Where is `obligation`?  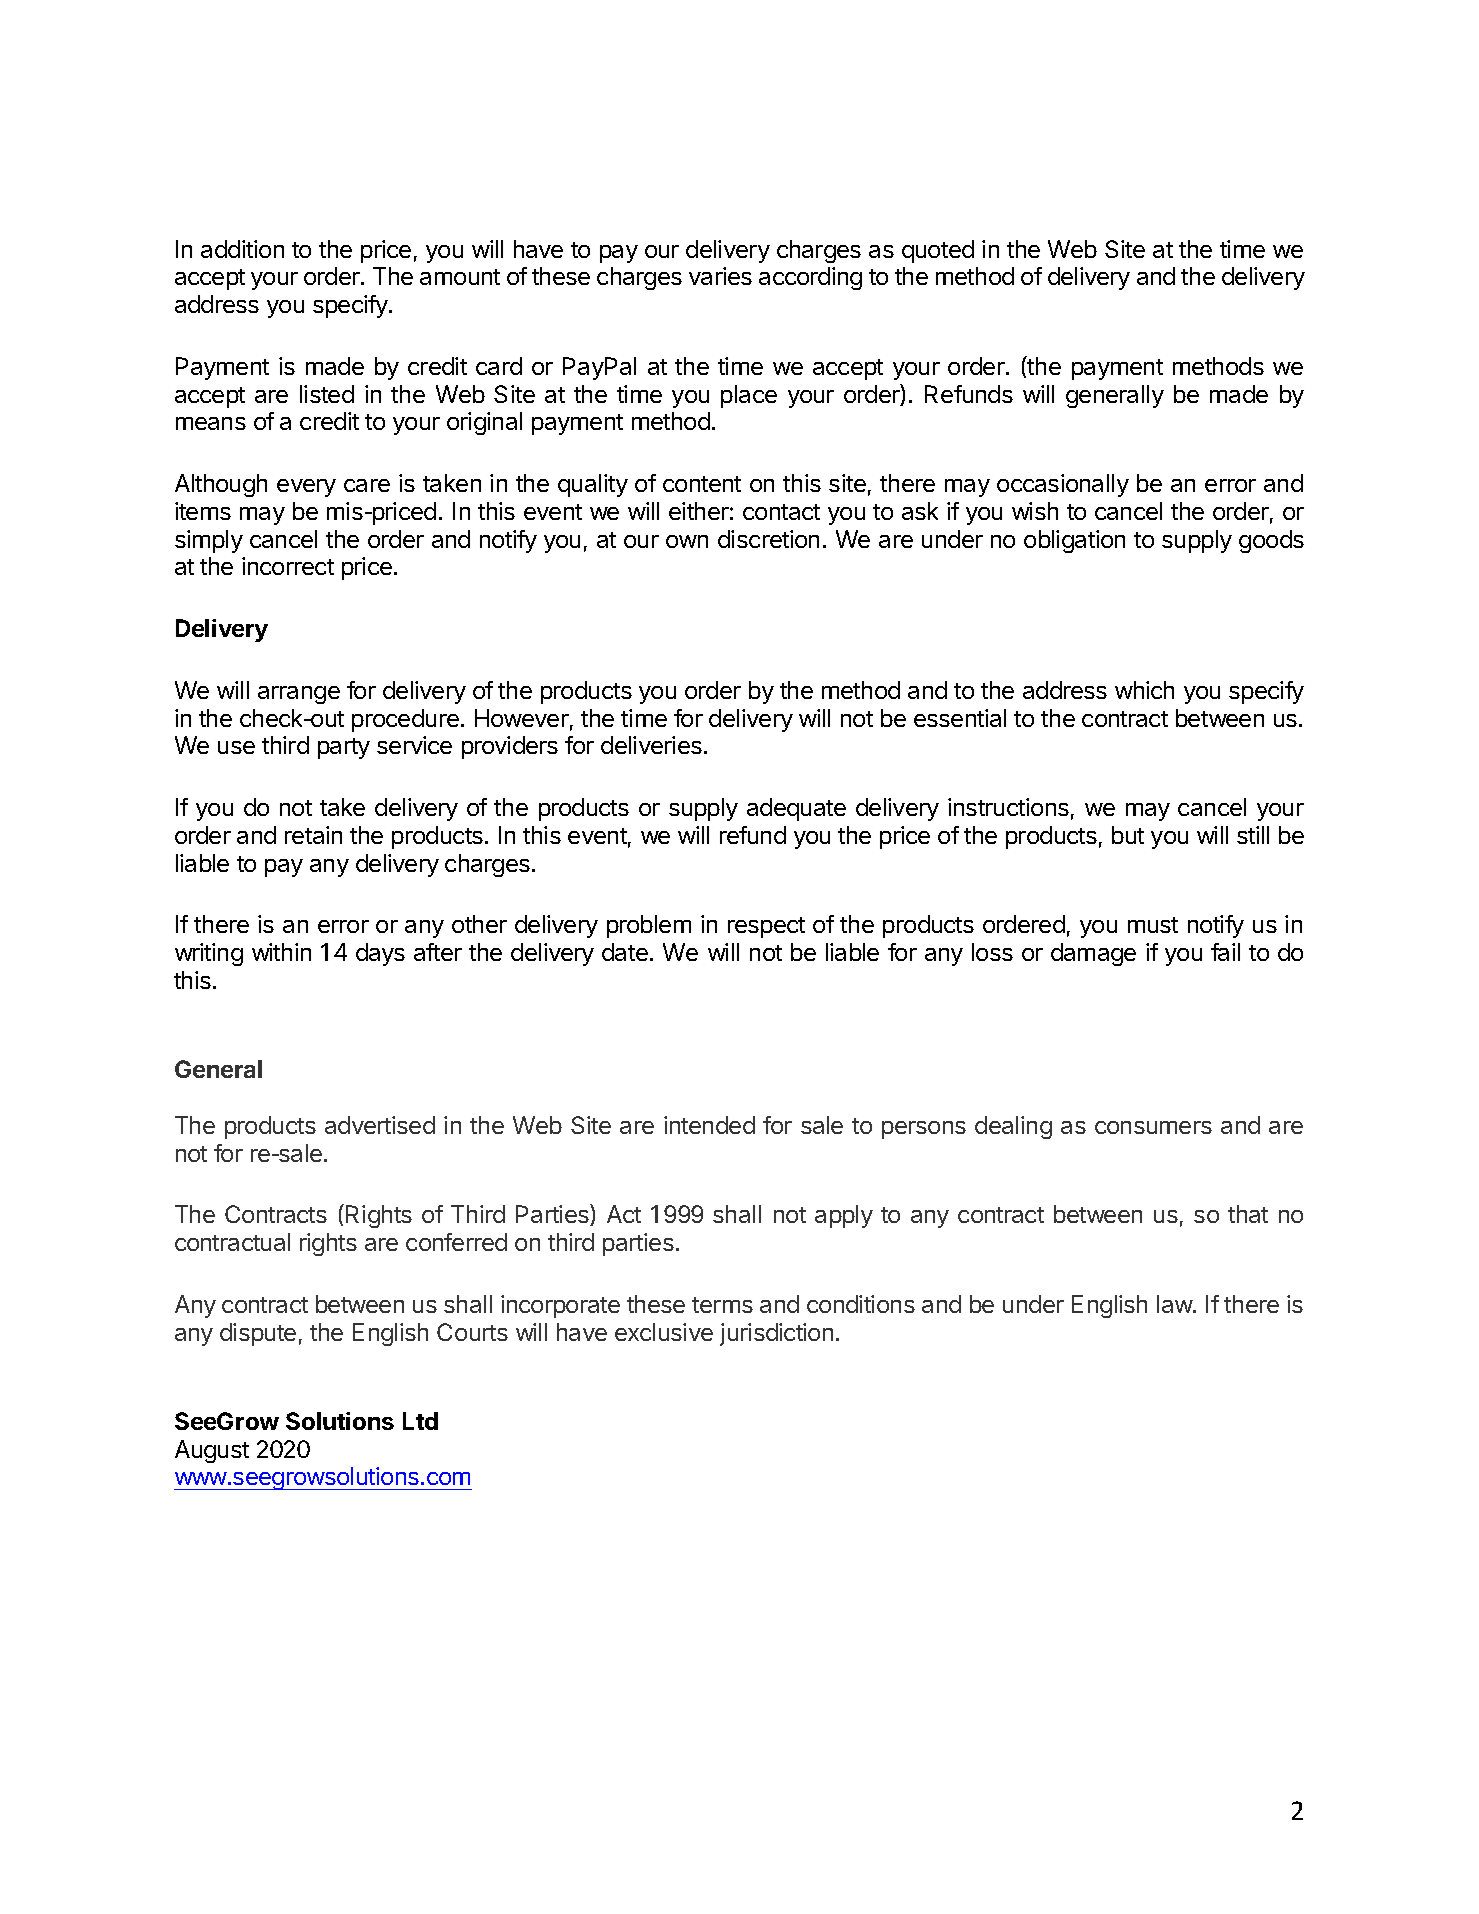 obligation is located at coordinates (1074, 541).
